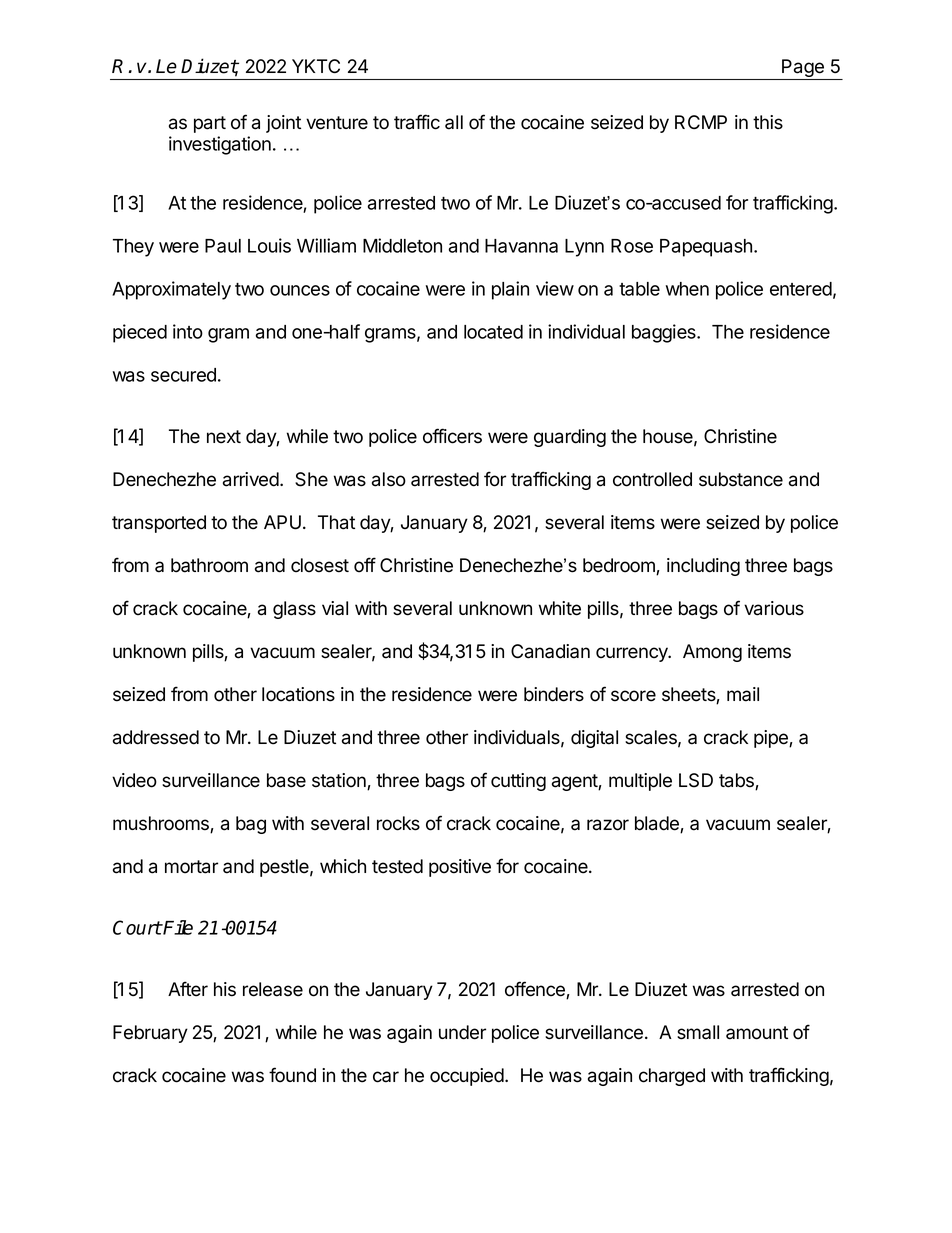  Describe the element at coordinates (156, 737) in the screenshot. I see `addressed` at that location.
